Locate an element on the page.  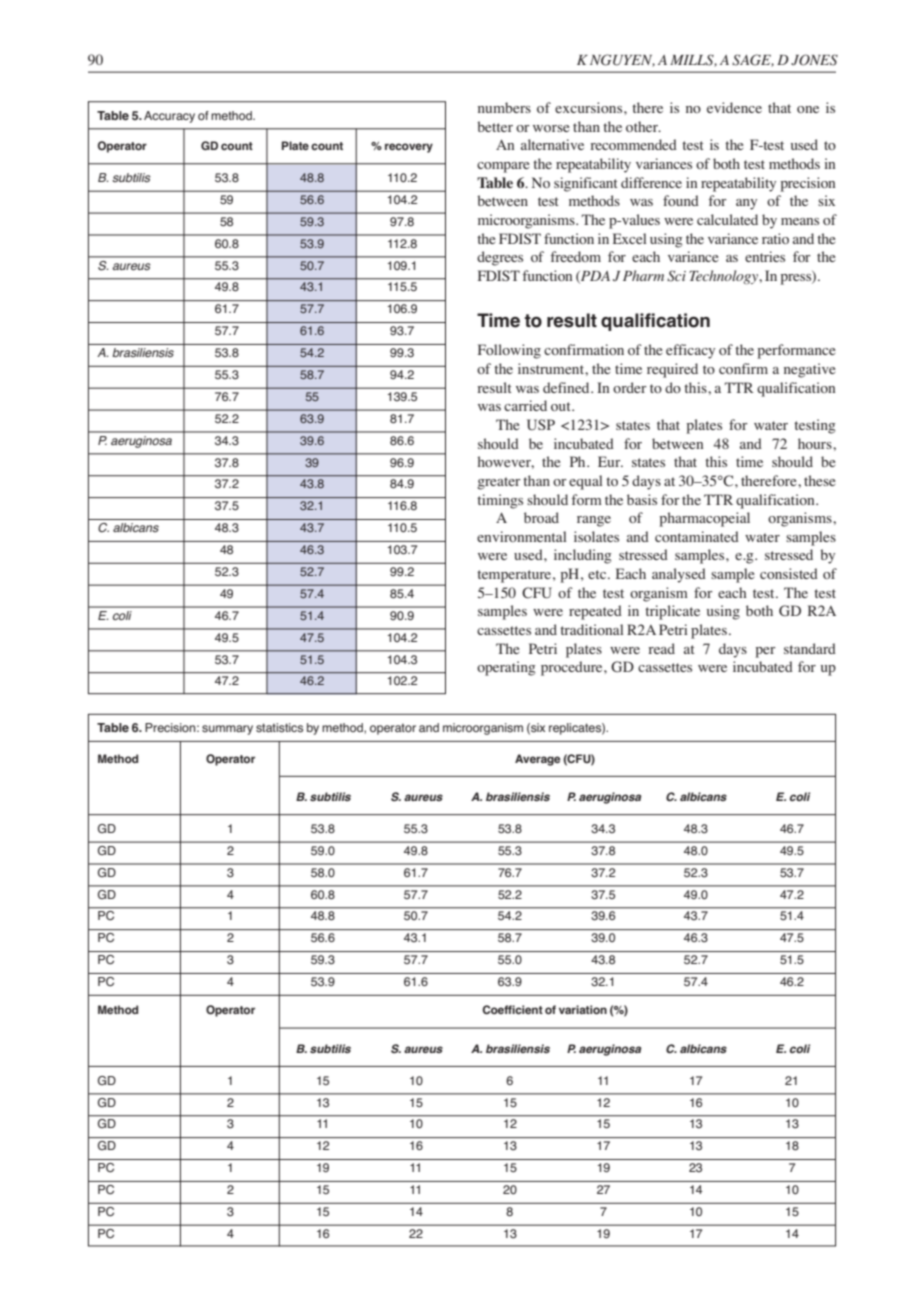
numbers is located at coordinates (504, 107).
